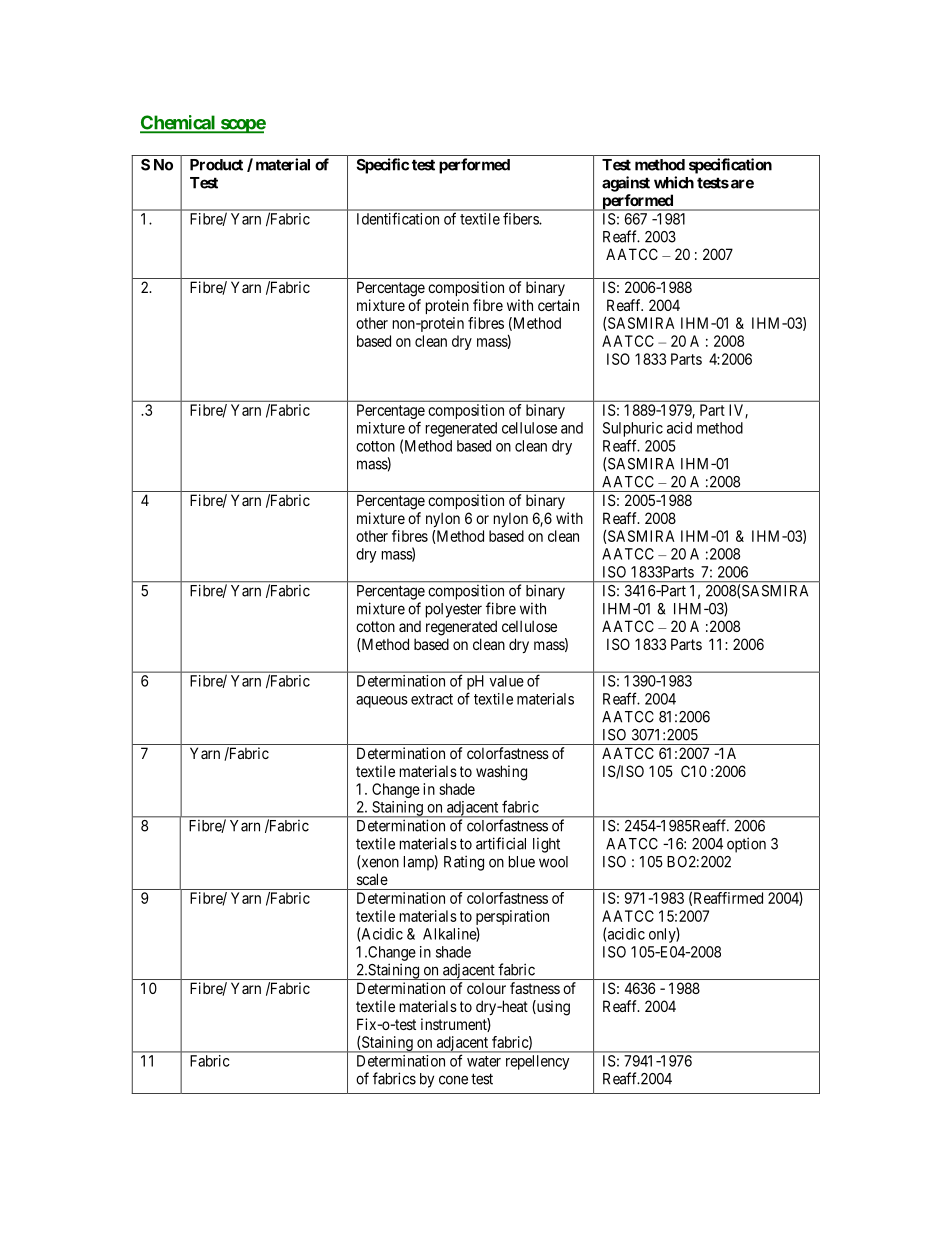 This document has width=952, height=1233. What do you see at coordinates (453, 1080) in the document?
I see `cone` at bounding box center [453, 1080].
